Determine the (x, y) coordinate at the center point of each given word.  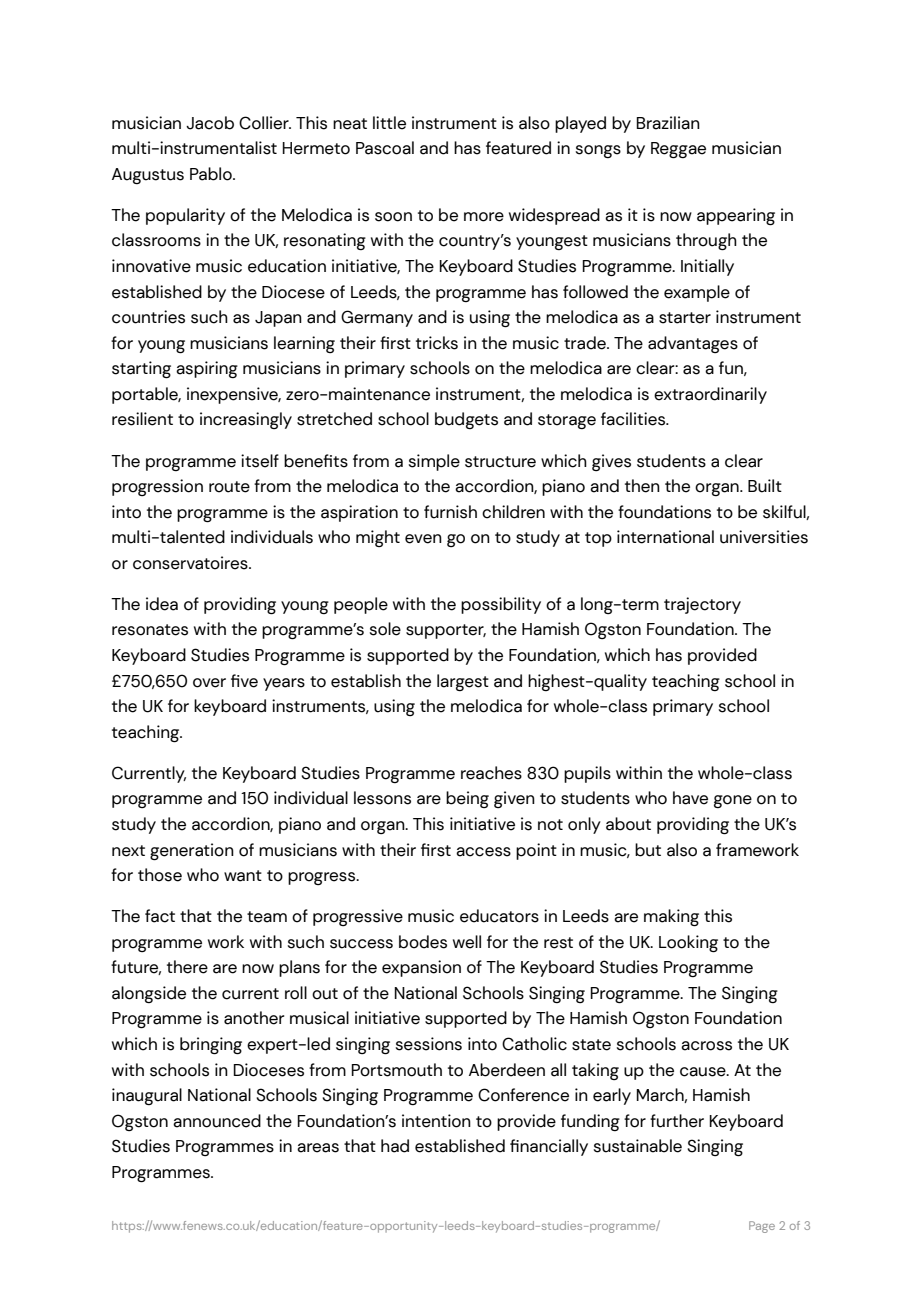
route (229, 487)
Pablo (212, 174)
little (389, 123)
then (642, 486)
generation (192, 852)
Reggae (678, 150)
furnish (450, 512)
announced (217, 1121)
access (483, 852)
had (395, 1146)
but (648, 850)
